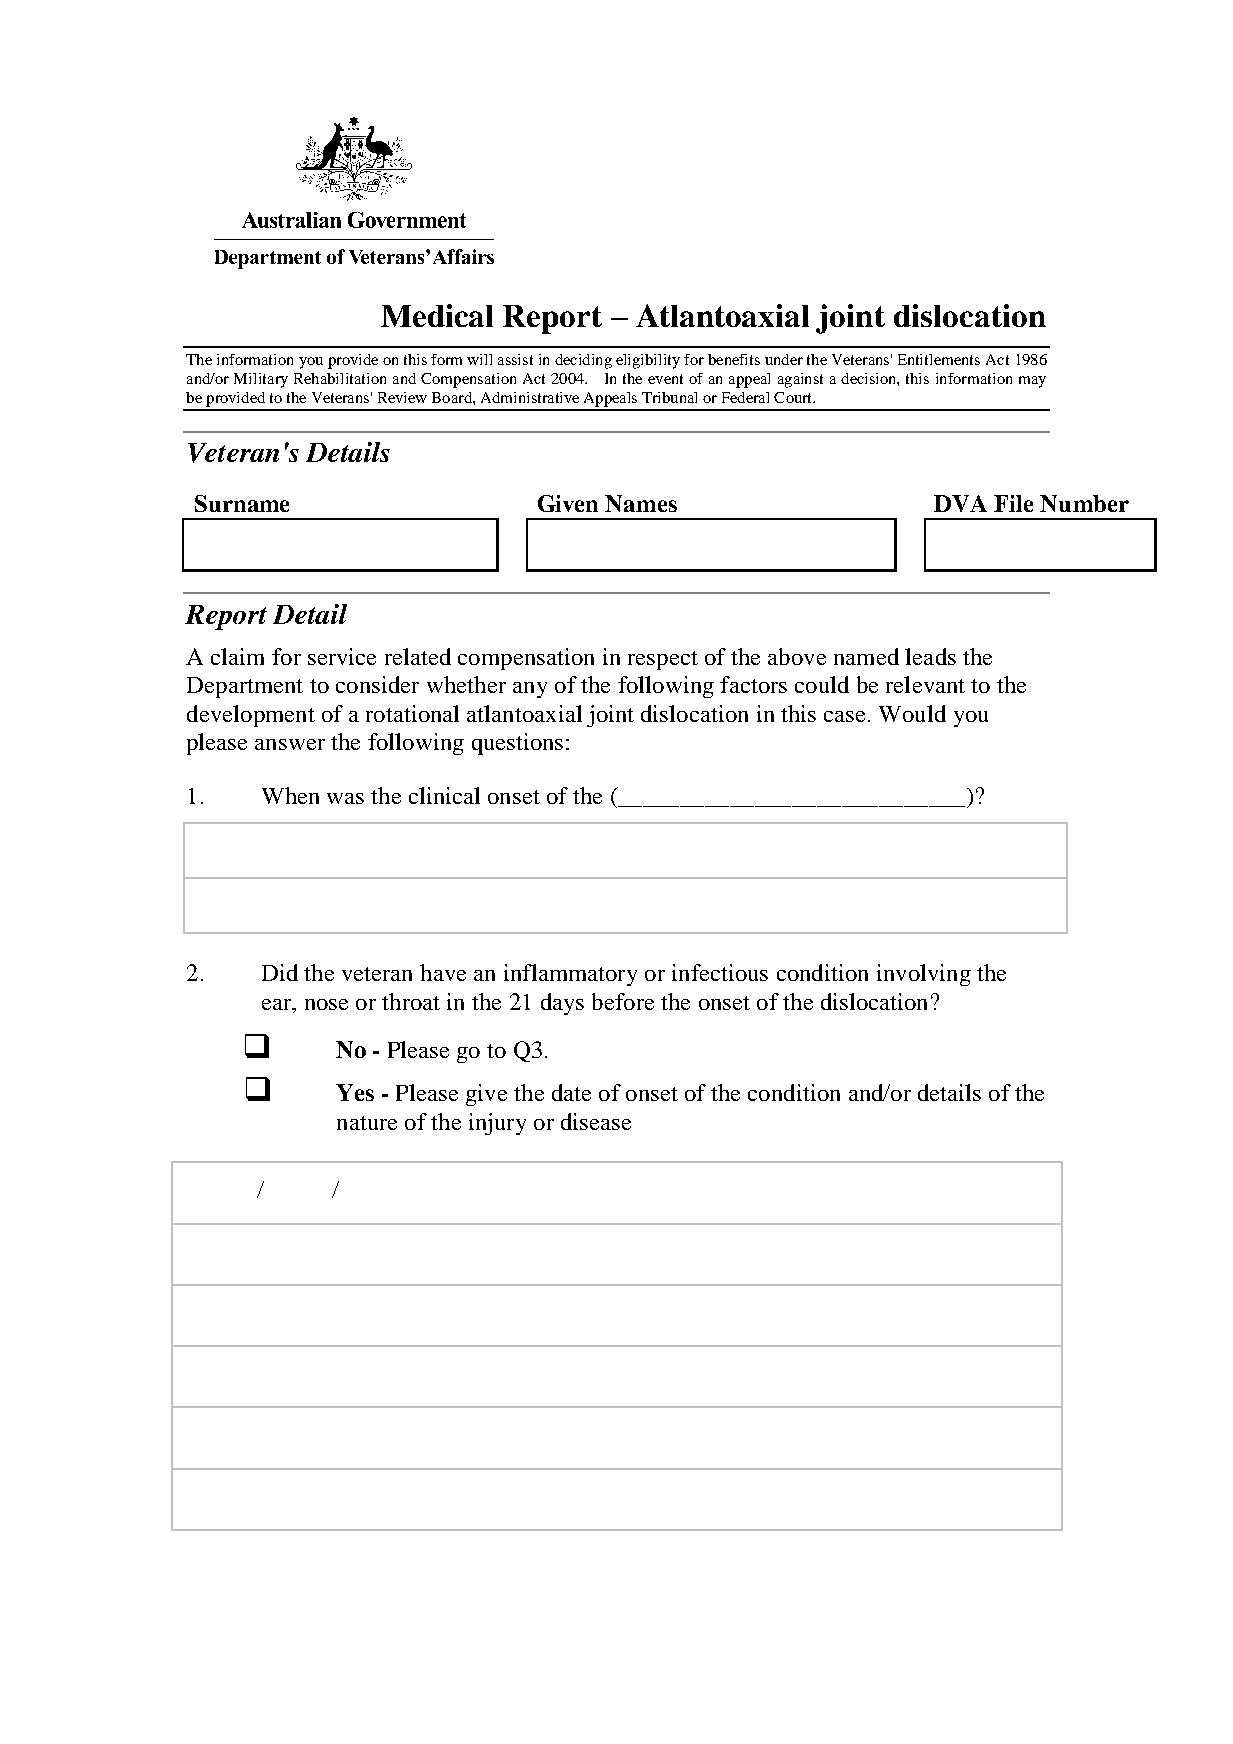 This screenshot has width=1233, height=1744. What do you see at coordinates (939, 359) in the screenshot?
I see `Entitlements` at bounding box center [939, 359].
